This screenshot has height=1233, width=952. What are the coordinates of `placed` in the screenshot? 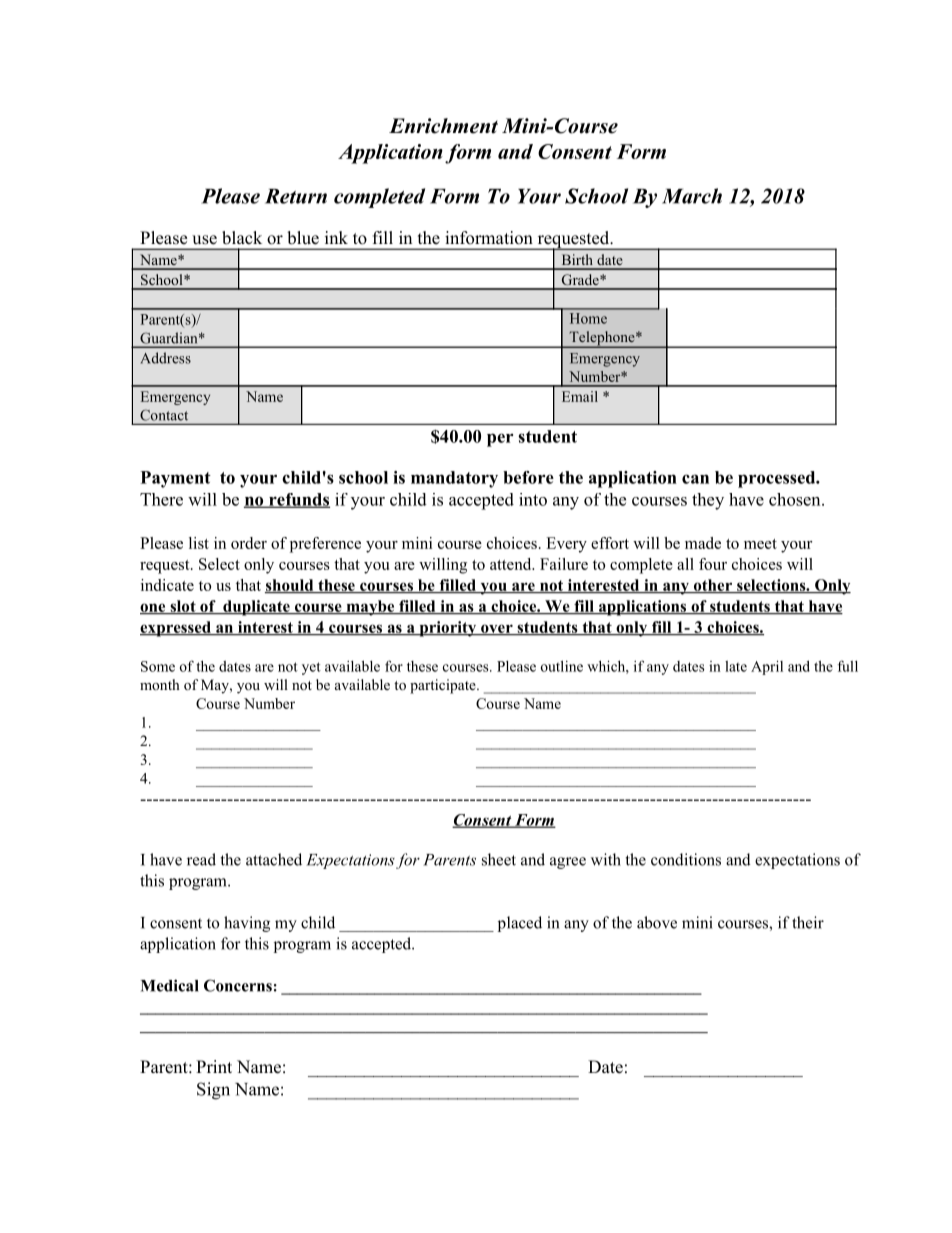 It's located at (520, 924).
